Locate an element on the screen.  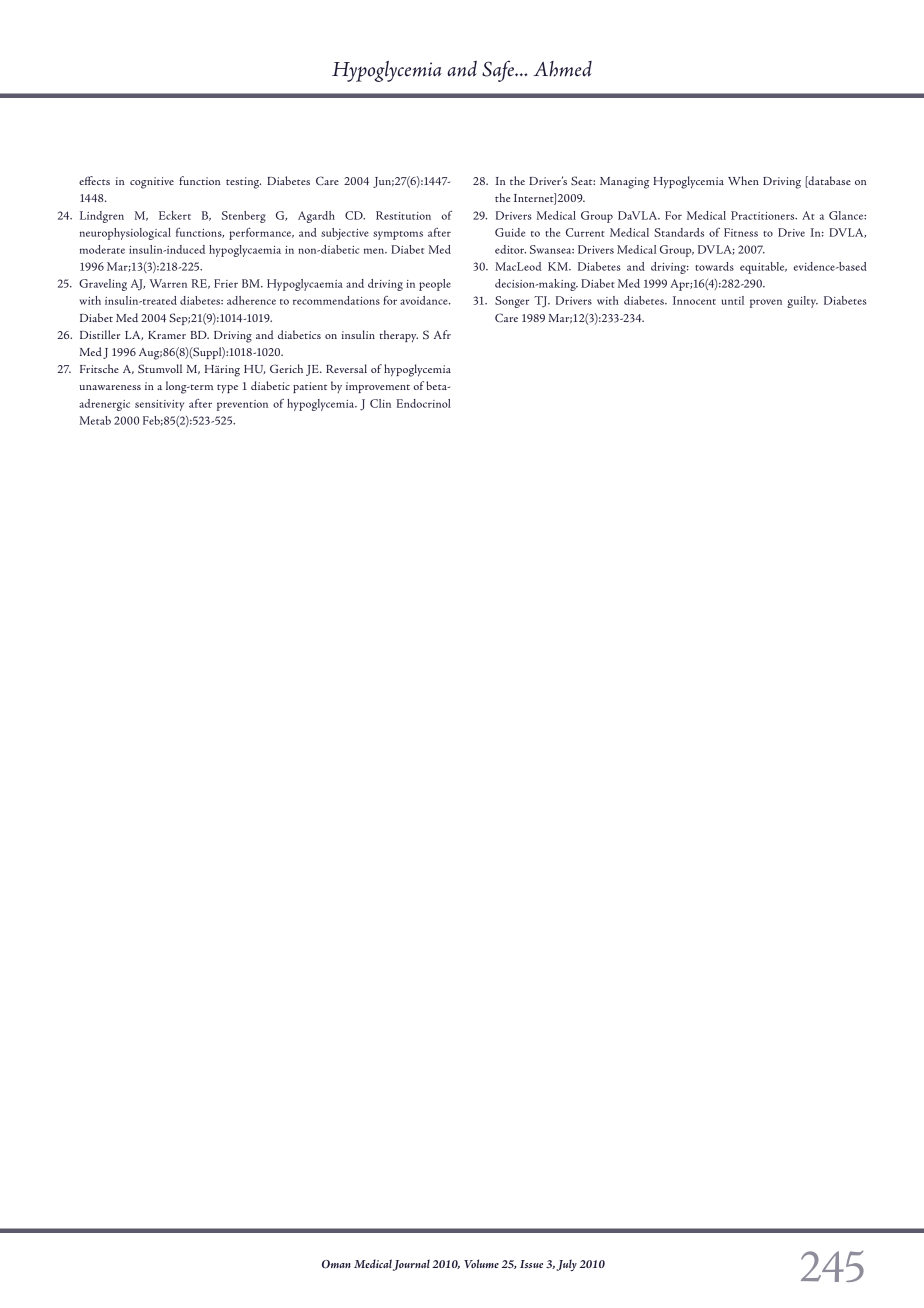
Journal is located at coordinates (411, 1265).
